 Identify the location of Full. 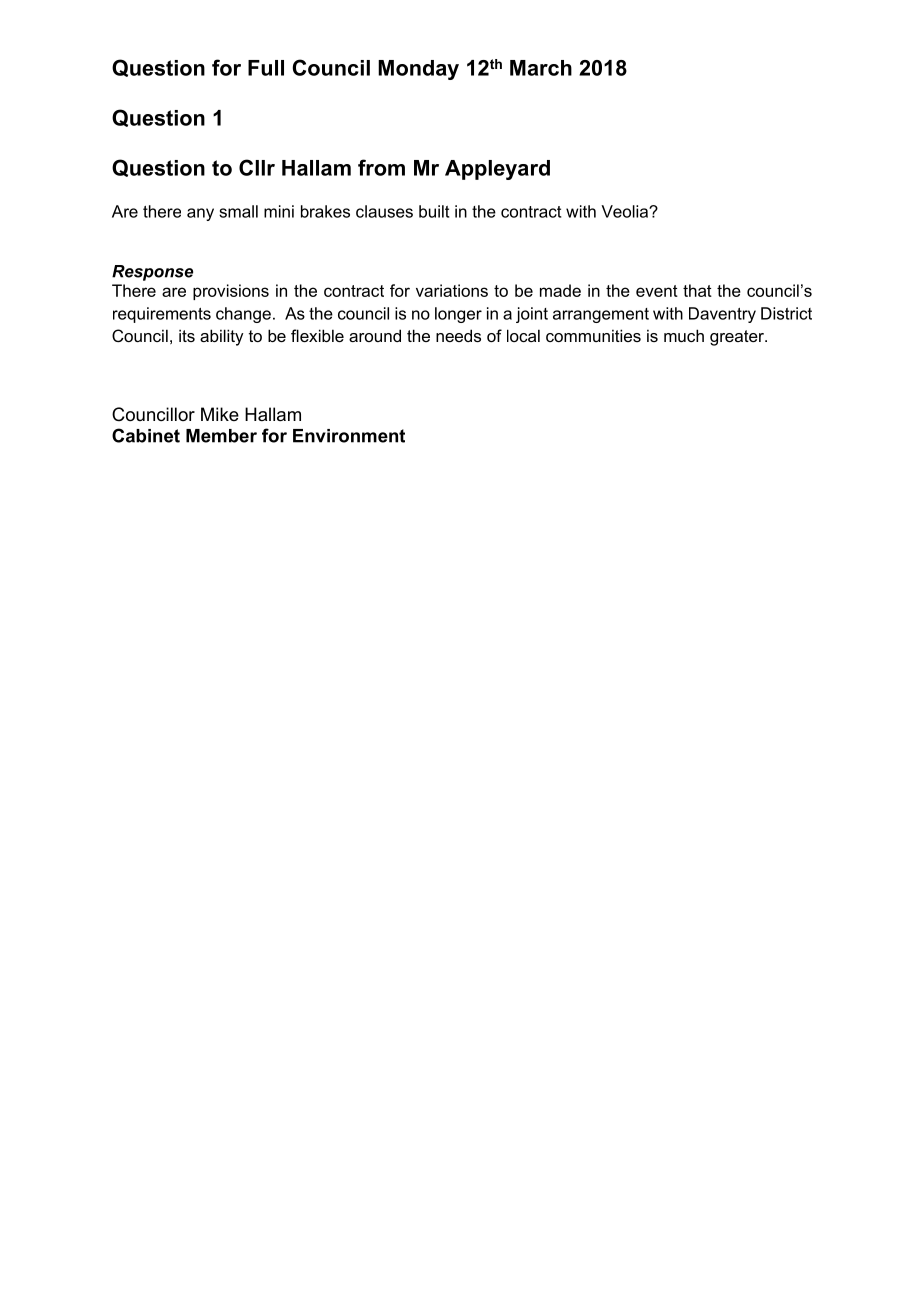
(266, 68).
